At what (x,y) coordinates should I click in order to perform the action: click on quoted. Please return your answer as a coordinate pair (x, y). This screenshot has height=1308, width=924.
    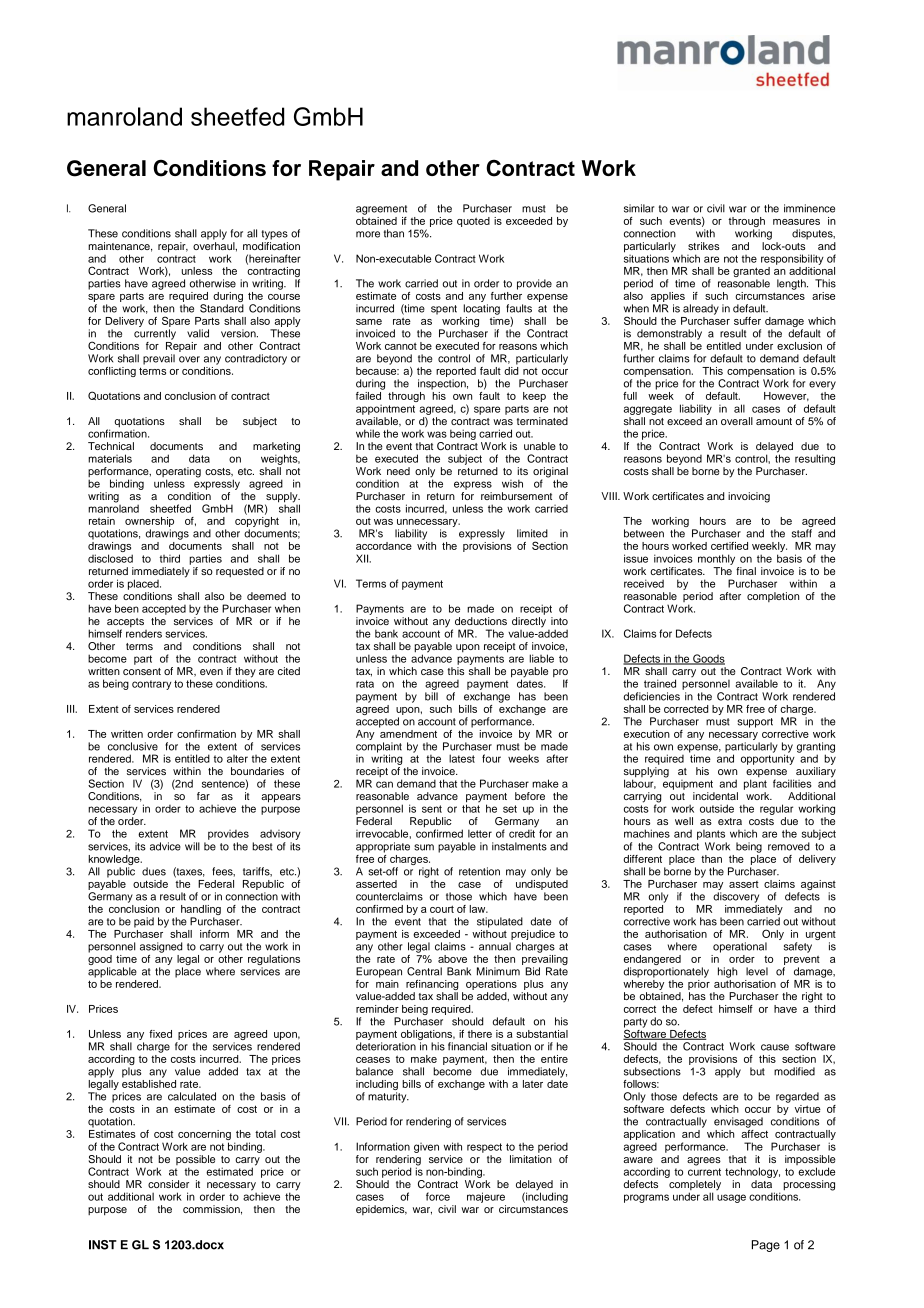
    Looking at the image, I should click on (473, 222).
